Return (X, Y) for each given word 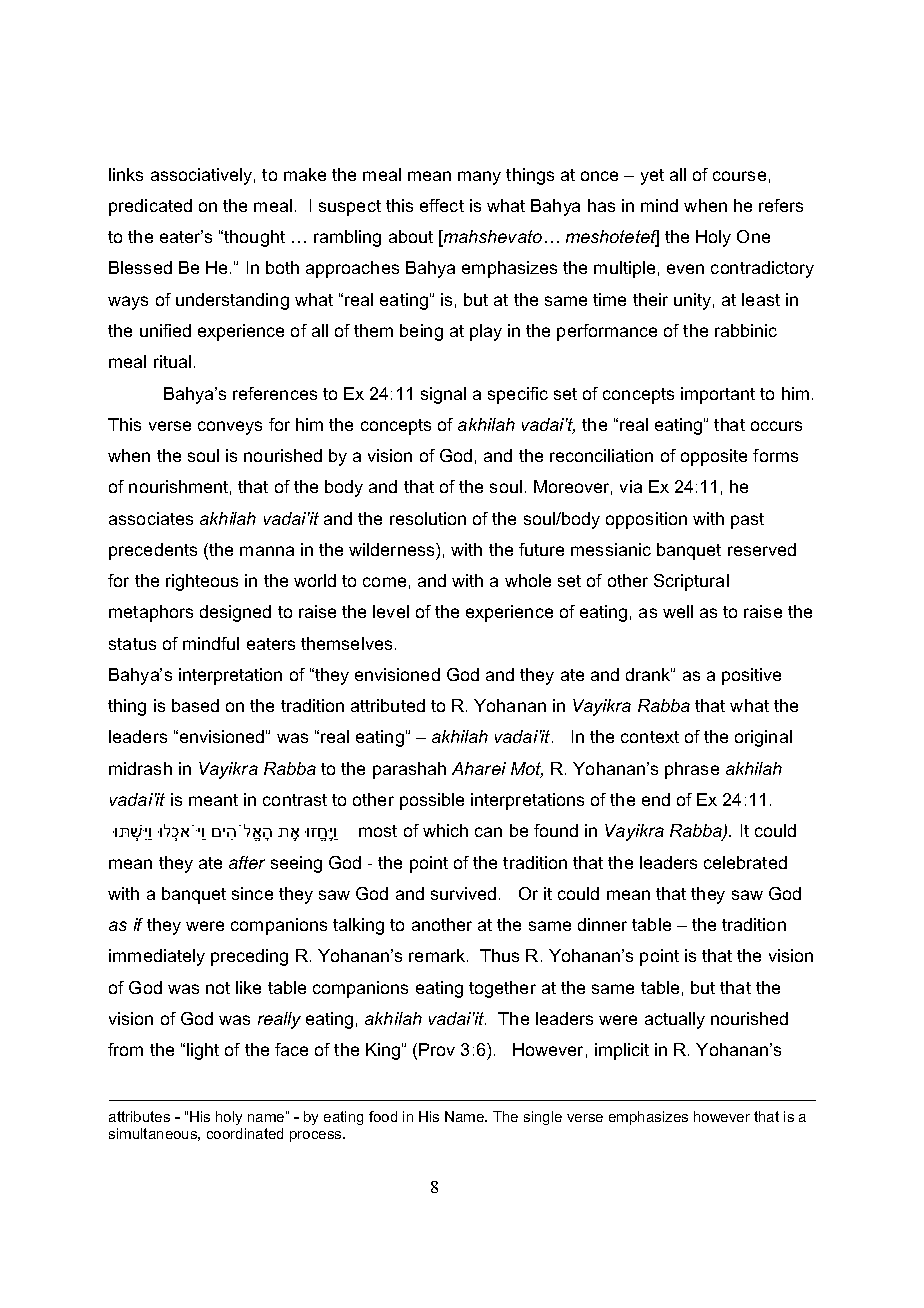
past (747, 521)
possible (432, 801)
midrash (140, 768)
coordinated (245, 1133)
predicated (150, 207)
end (656, 799)
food (383, 1116)
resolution (428, 518)
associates (151, 518)
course (739, 176)
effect (442, 205)
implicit (622, 1051)
